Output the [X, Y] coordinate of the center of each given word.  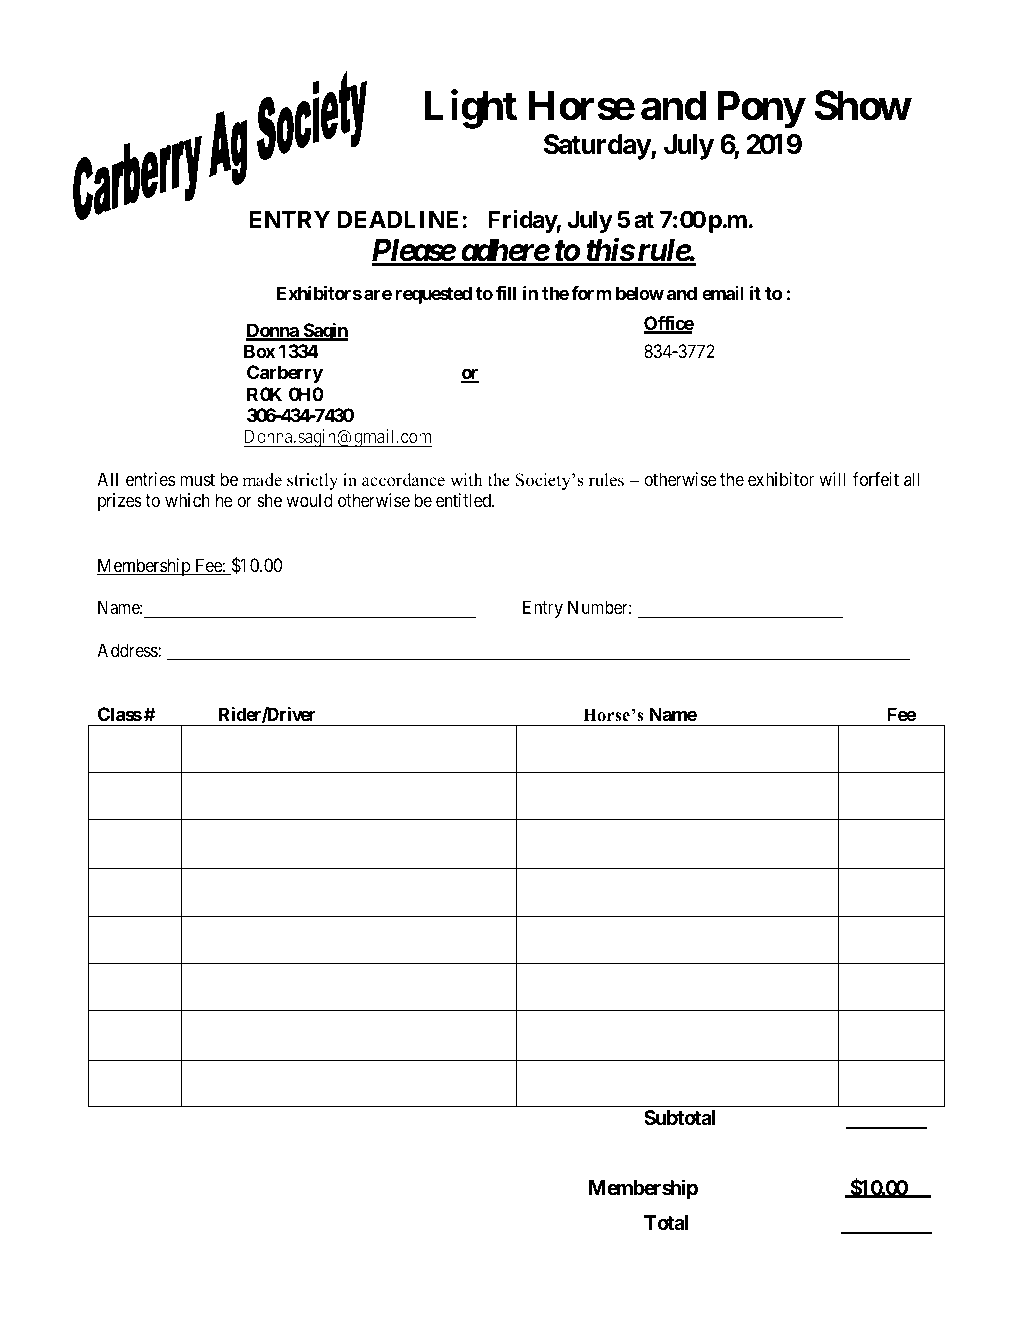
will [832, 479]
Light [470, 109]
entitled [465, 500]
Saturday [597, 147]
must [197, 479]
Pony [761, 110]
